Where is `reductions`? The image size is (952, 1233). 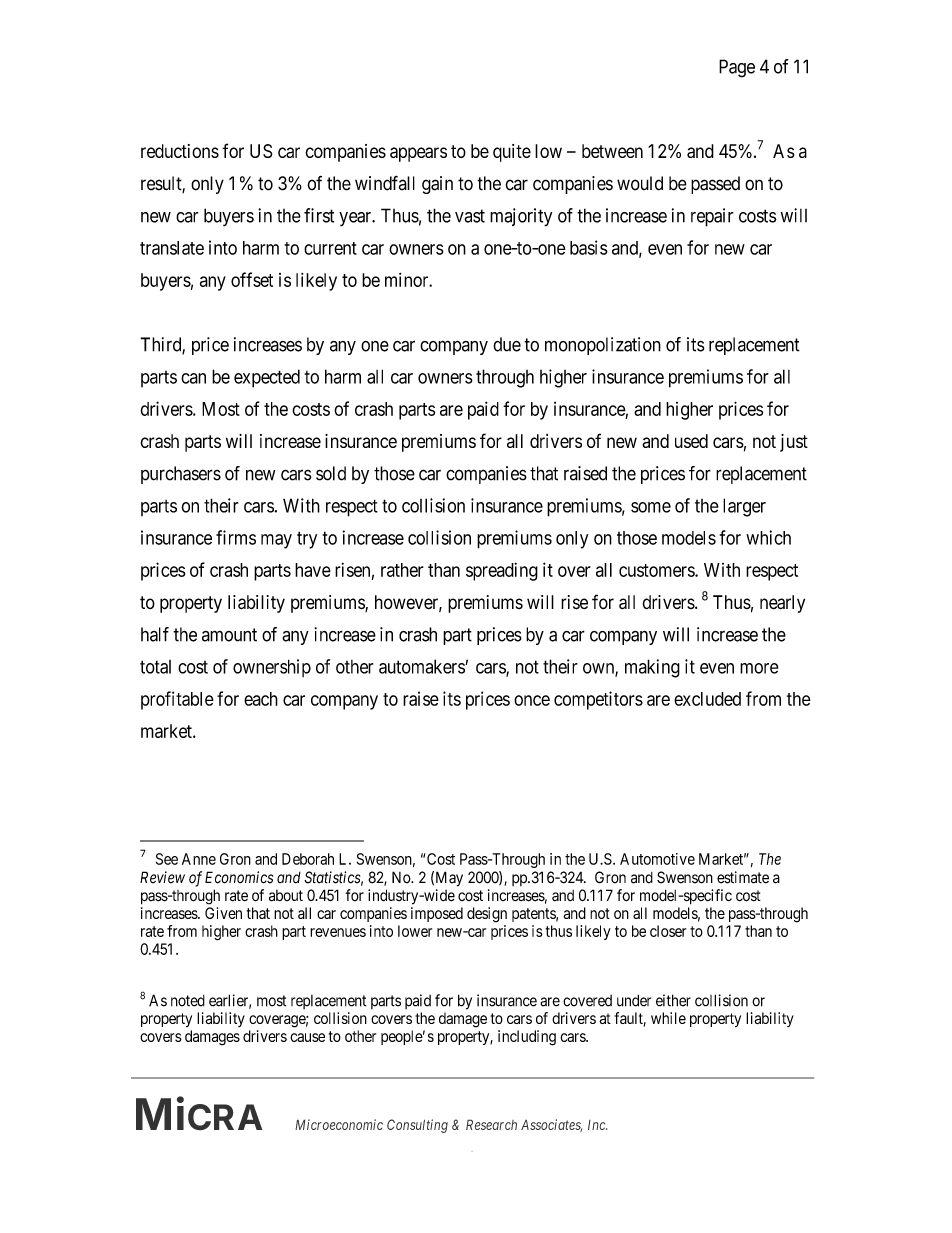 reductions is located at coordinates (180, 151).
